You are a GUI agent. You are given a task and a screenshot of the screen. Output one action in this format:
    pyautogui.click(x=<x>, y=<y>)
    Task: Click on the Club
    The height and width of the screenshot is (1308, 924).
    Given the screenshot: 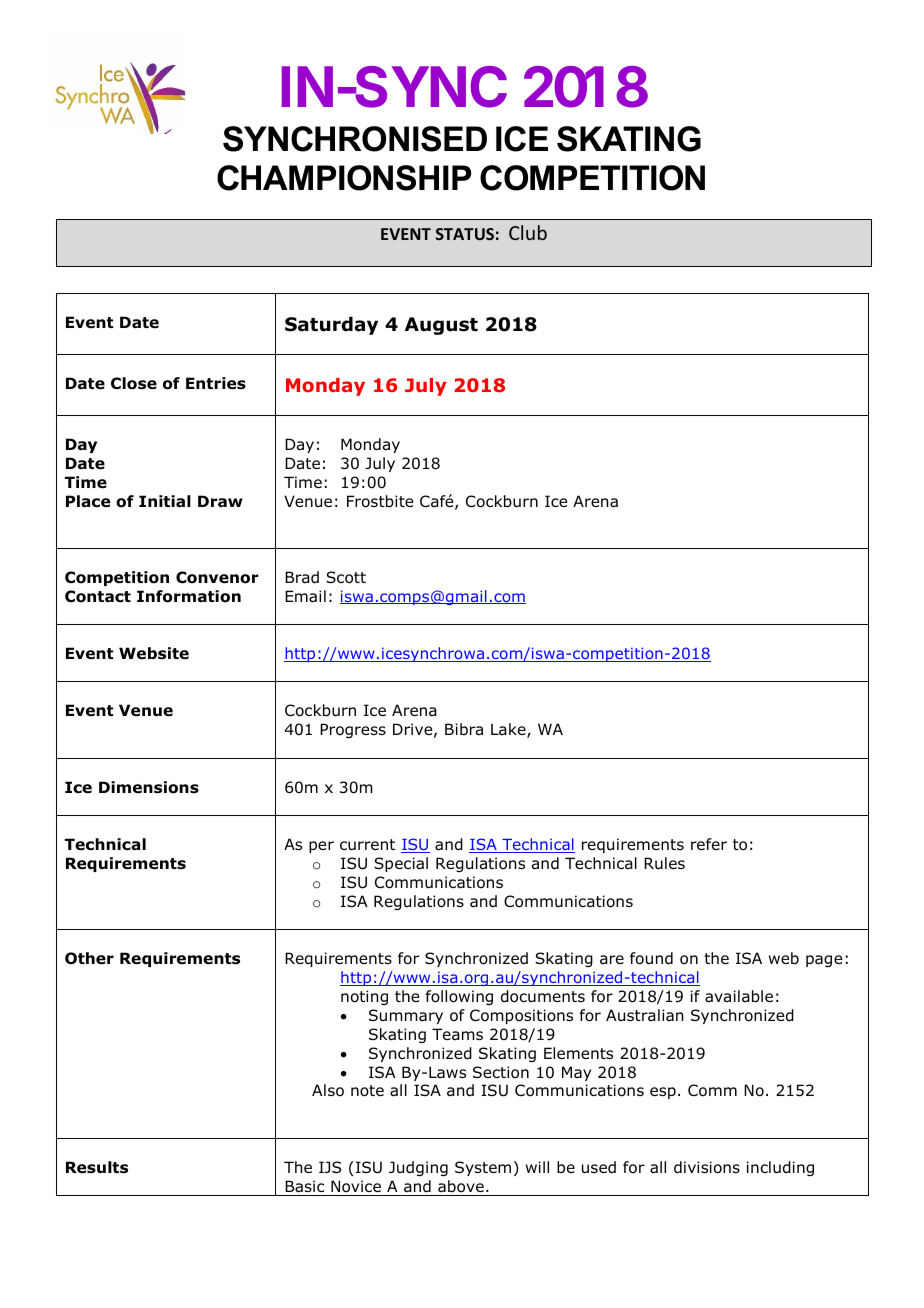 What is the action you would take?
    pyautogui.click(x=528, y=232)
